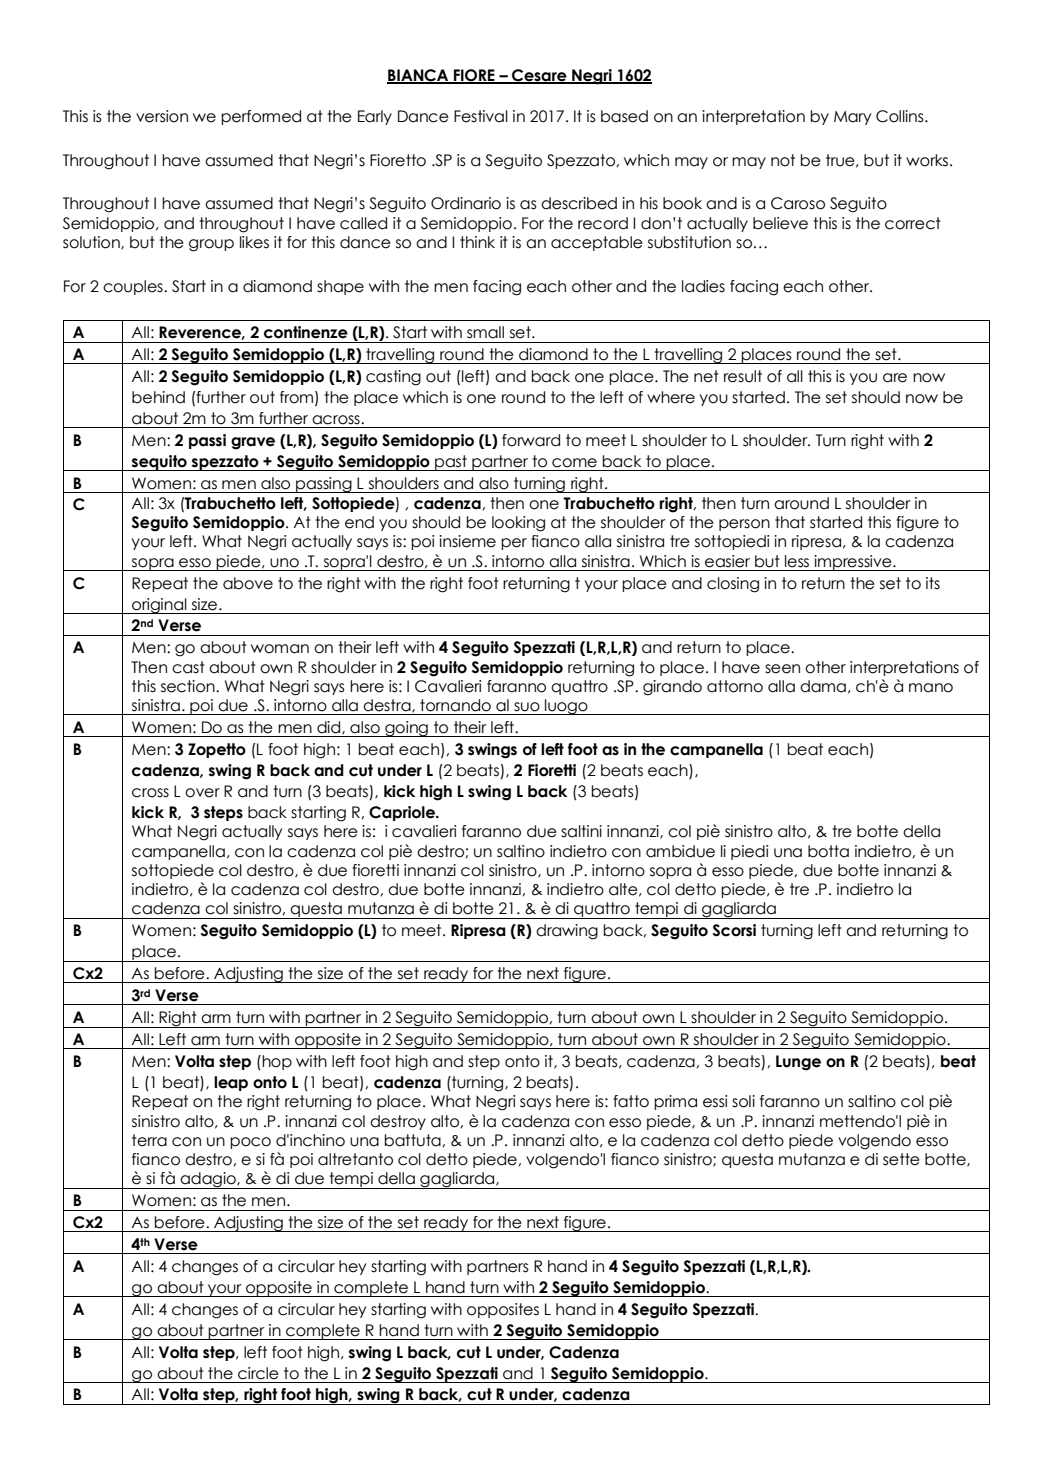 The height and width of the screenshot is (1473, 1041). I want to click on over, so click(202, 793).
